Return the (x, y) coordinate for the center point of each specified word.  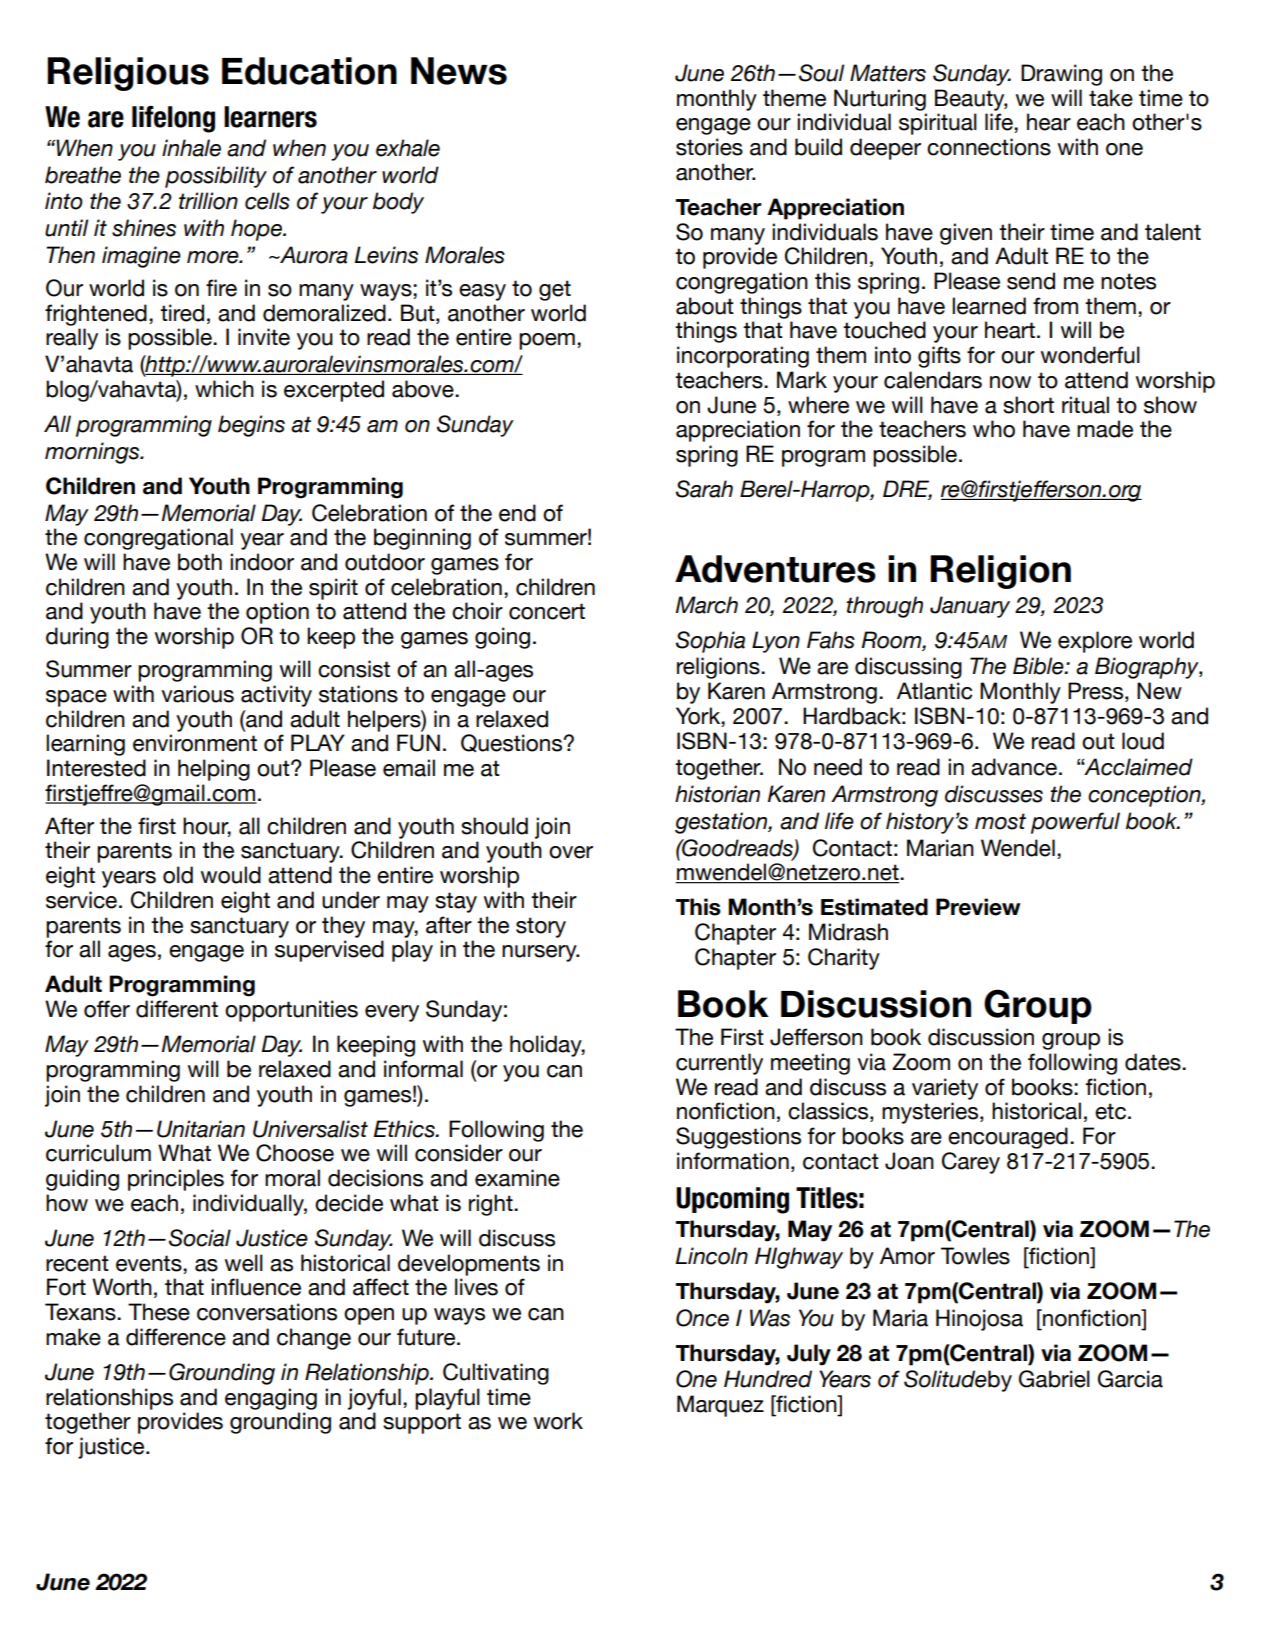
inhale (191, 148)
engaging (271, 1399)
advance (1014, 767)
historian (717, 794)
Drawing (1061, 75)
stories (709, 147)
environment (195, 743)
